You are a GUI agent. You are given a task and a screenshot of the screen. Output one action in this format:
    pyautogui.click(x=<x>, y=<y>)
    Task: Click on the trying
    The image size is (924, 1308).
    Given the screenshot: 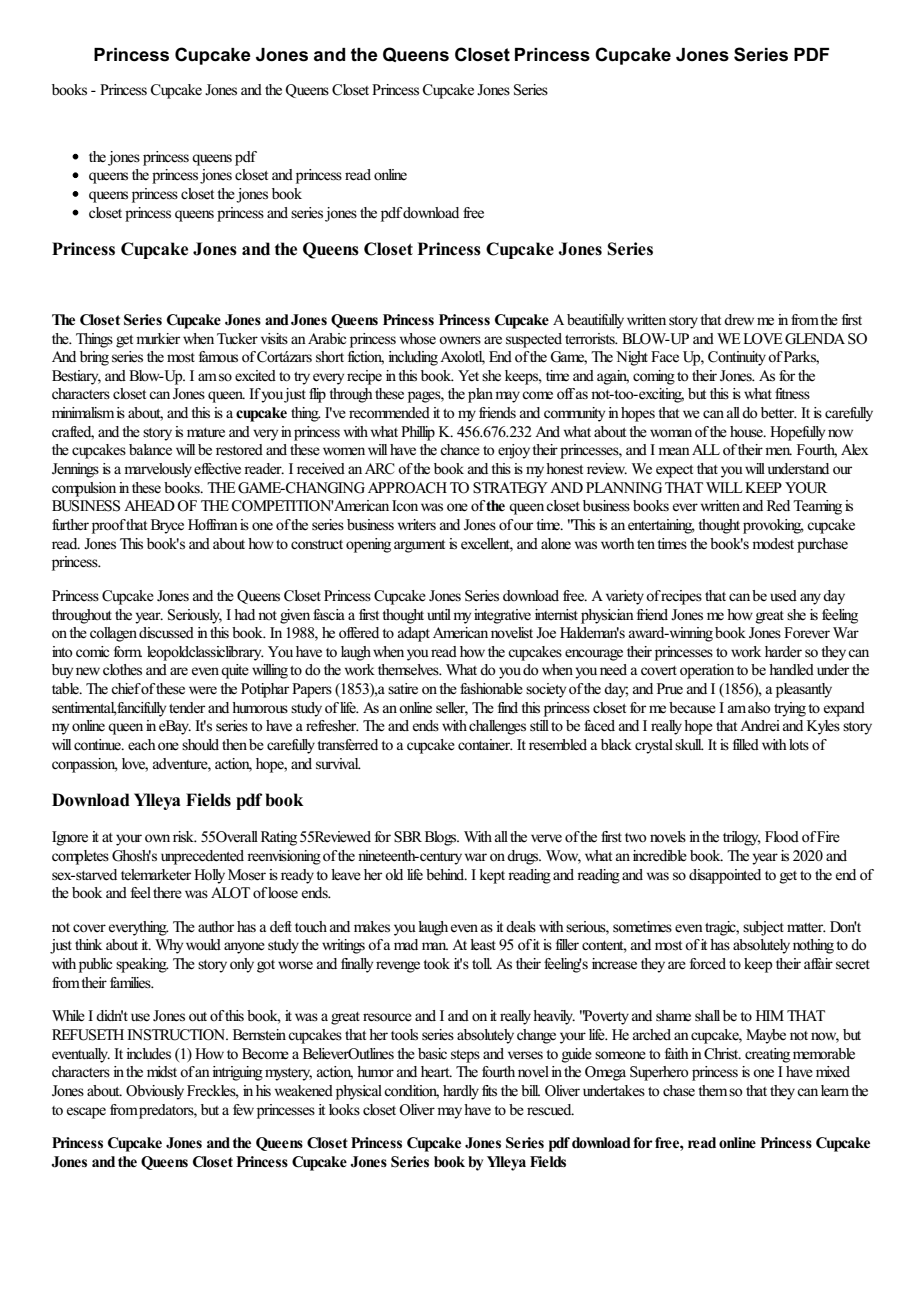 What is the action you would take?
    pyautogui.click(x=790, y=709)
